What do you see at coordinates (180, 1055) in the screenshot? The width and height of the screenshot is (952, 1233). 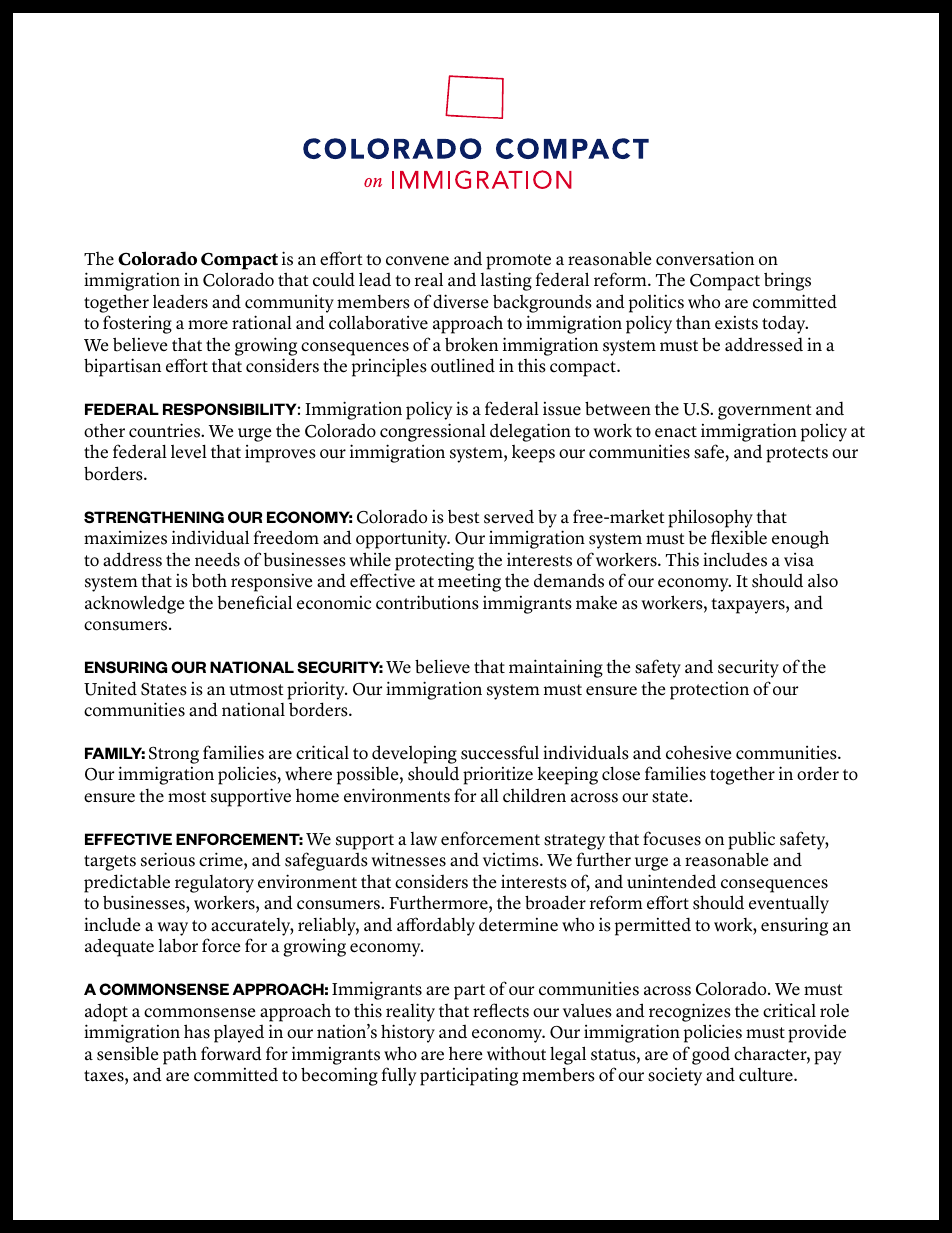 I see `path` at bounding box center [180, 1055].
